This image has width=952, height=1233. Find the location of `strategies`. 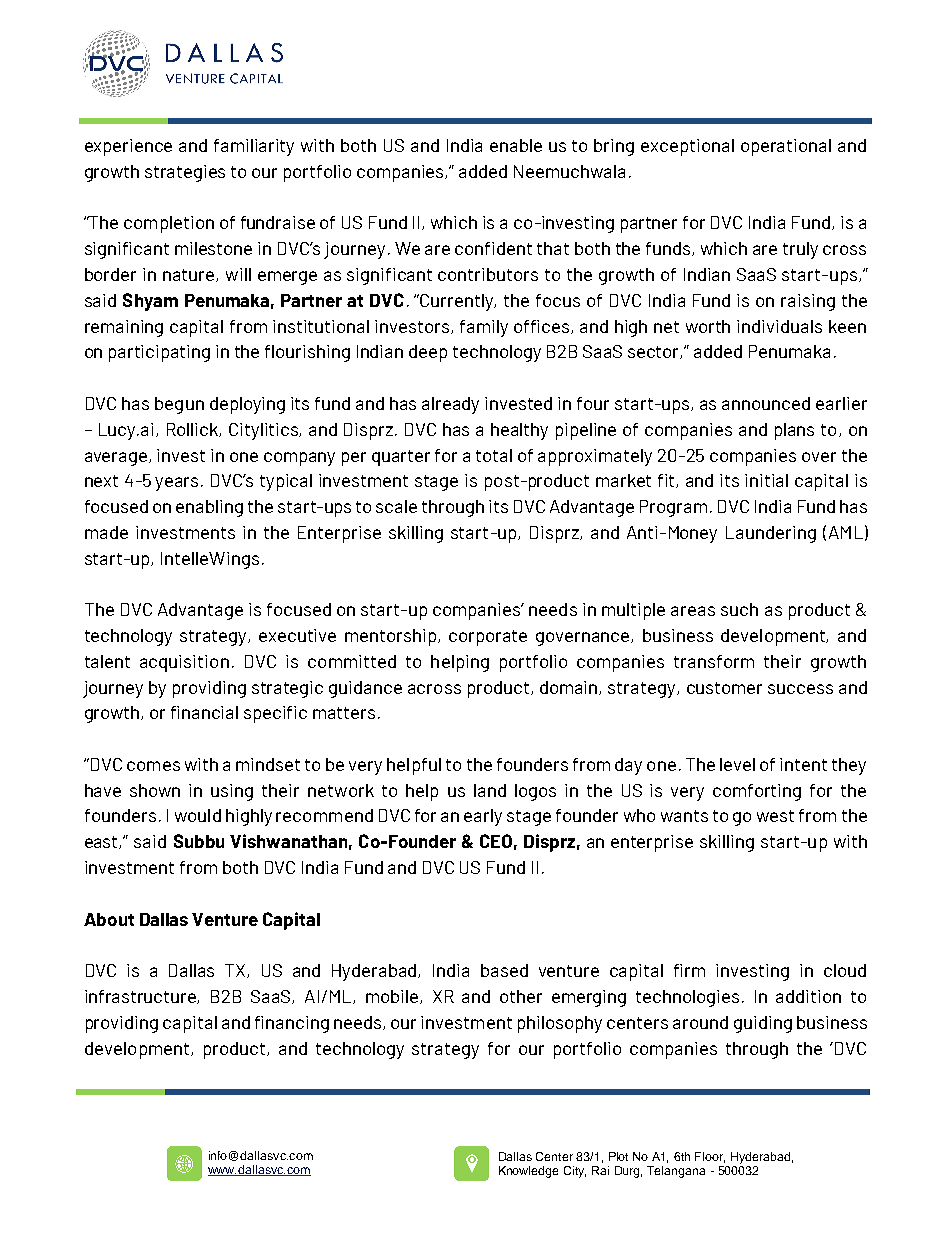

strategies is located at coordinates (185, 173).
